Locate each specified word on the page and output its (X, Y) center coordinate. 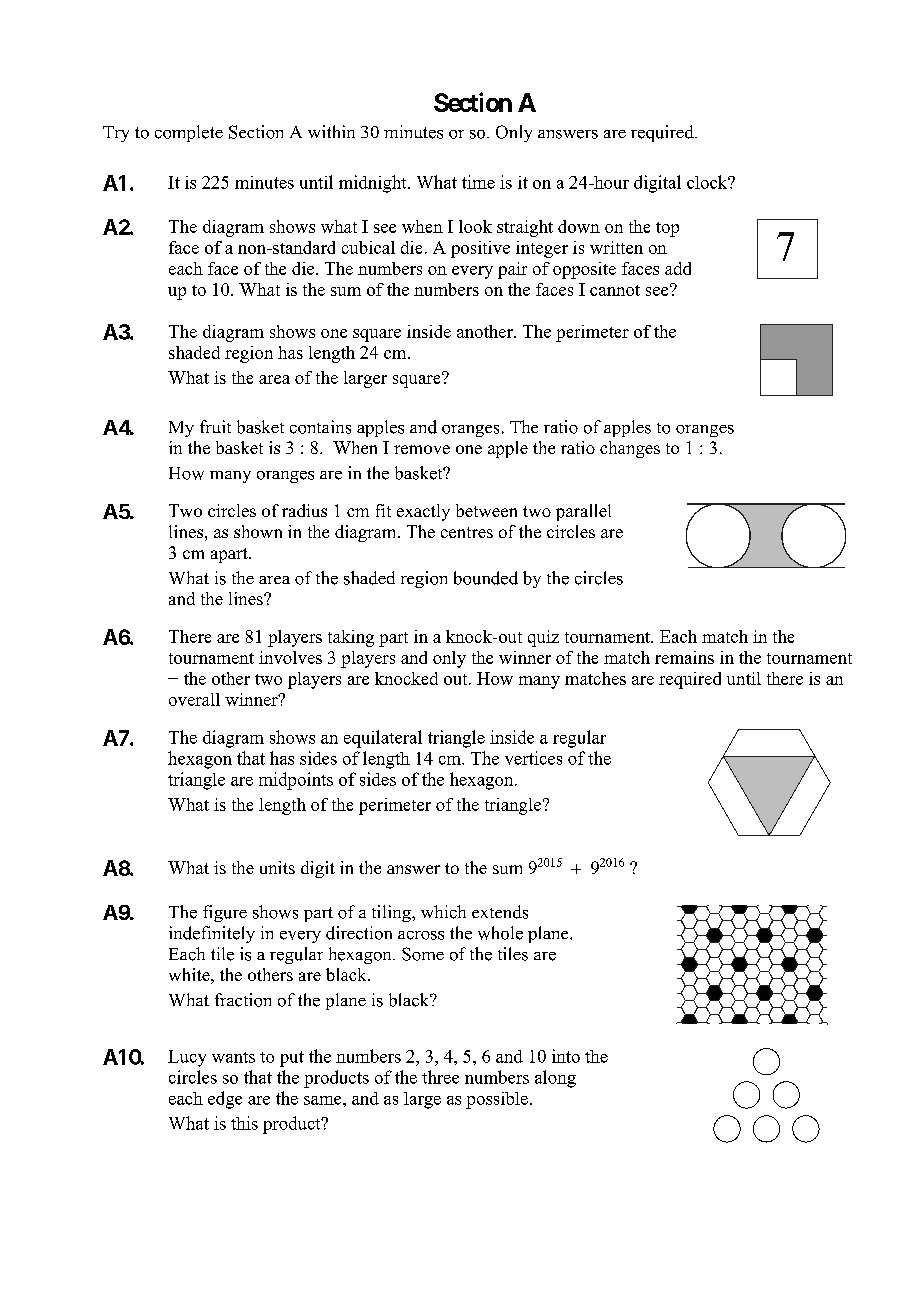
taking (351, 638)
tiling (392, 913)
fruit (215, 426)
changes (630, 449)
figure (225, 913)
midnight (374, 184)
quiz (543, 638)
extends (500, 912)
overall (194, 699)
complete (189, 133)
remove (422, 449)
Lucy (187, 1058)
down (579, 226)
